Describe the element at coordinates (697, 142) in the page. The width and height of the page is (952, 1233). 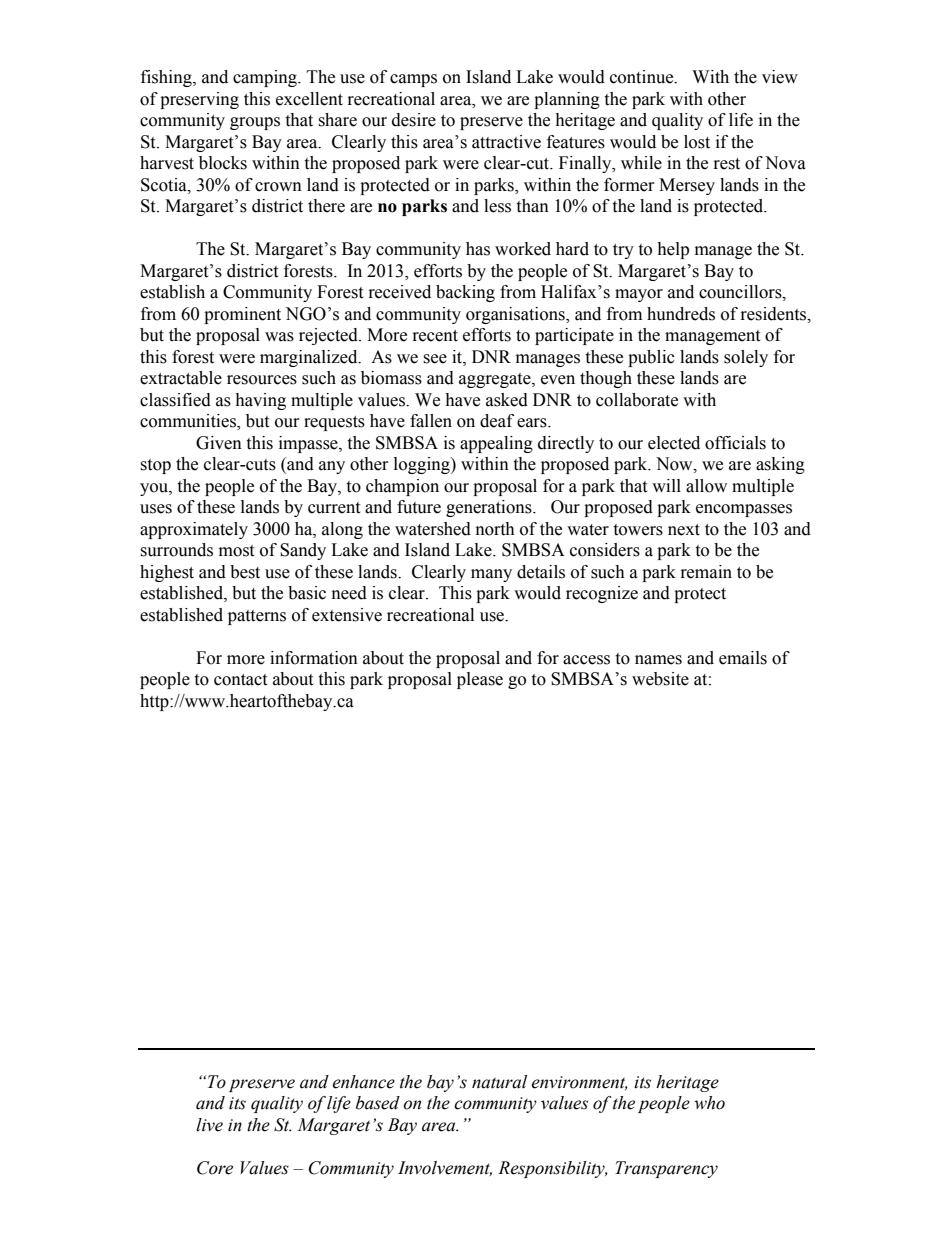
I see `lost` at that location.
